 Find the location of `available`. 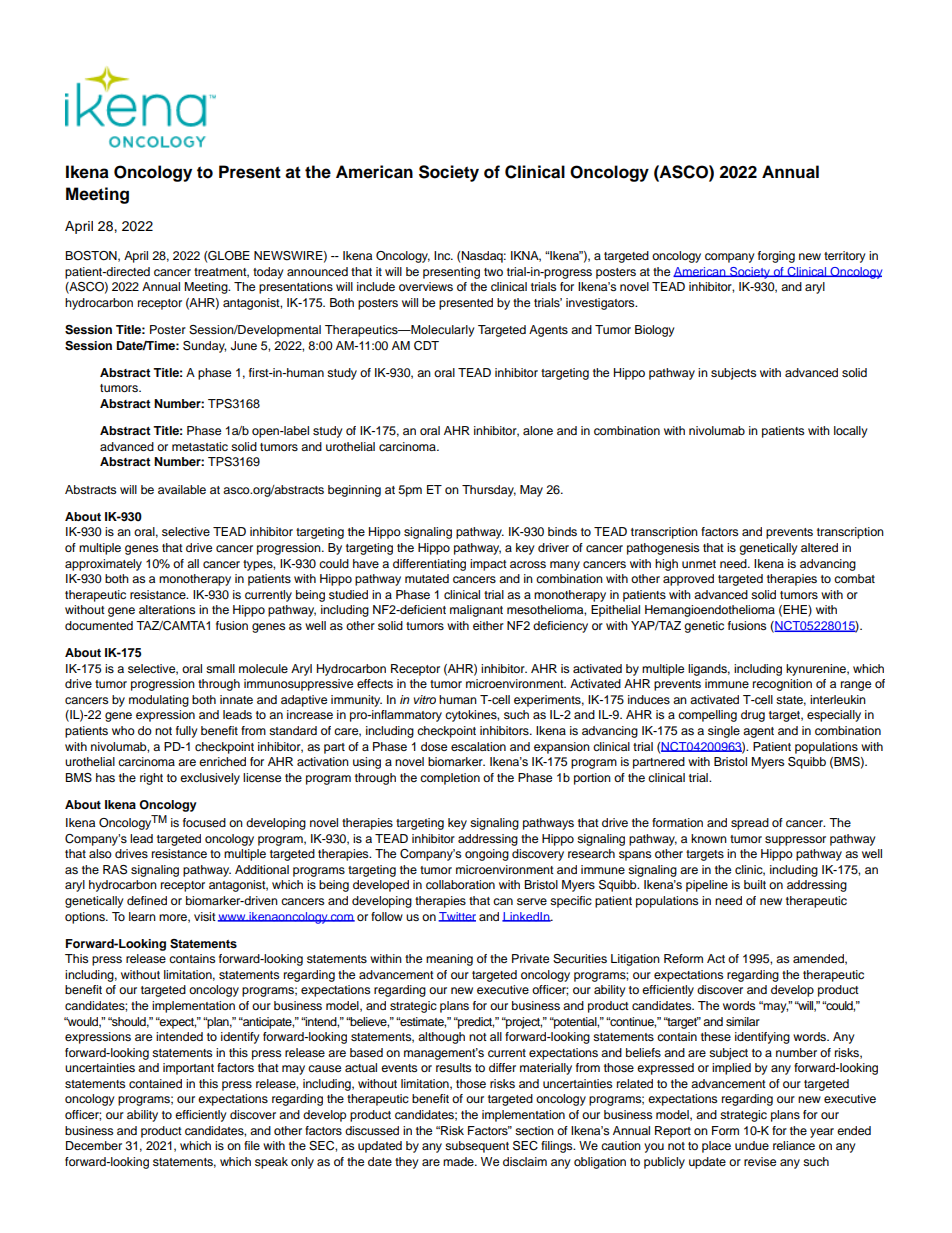

available is located at coordinates (182, 489).
